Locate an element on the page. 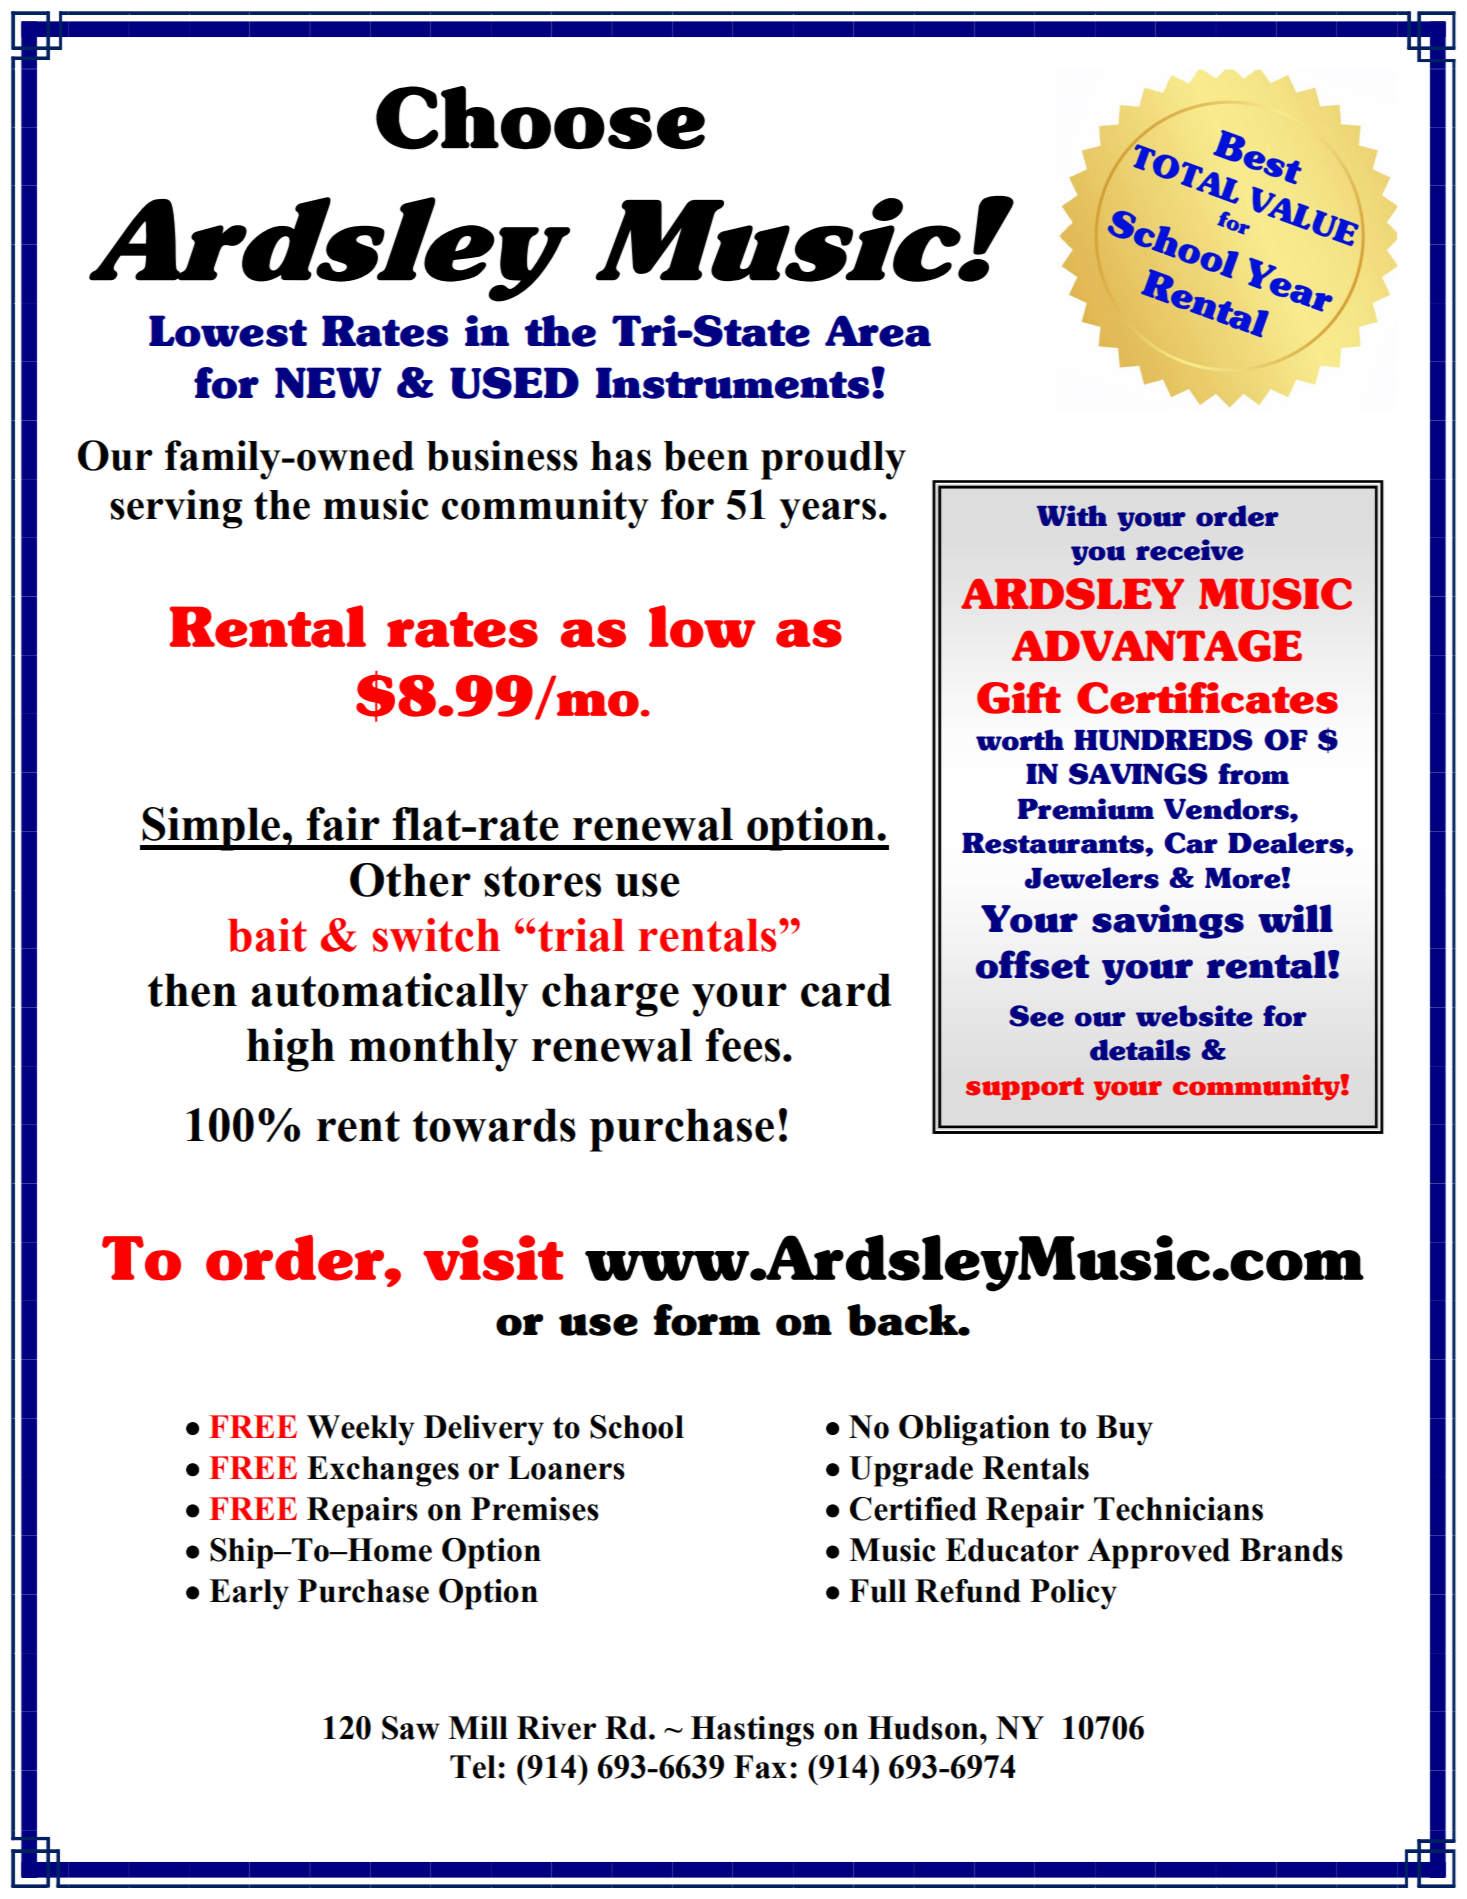 This page has width=1467, height=1899. website is located at coordinates (1194, 1016).
